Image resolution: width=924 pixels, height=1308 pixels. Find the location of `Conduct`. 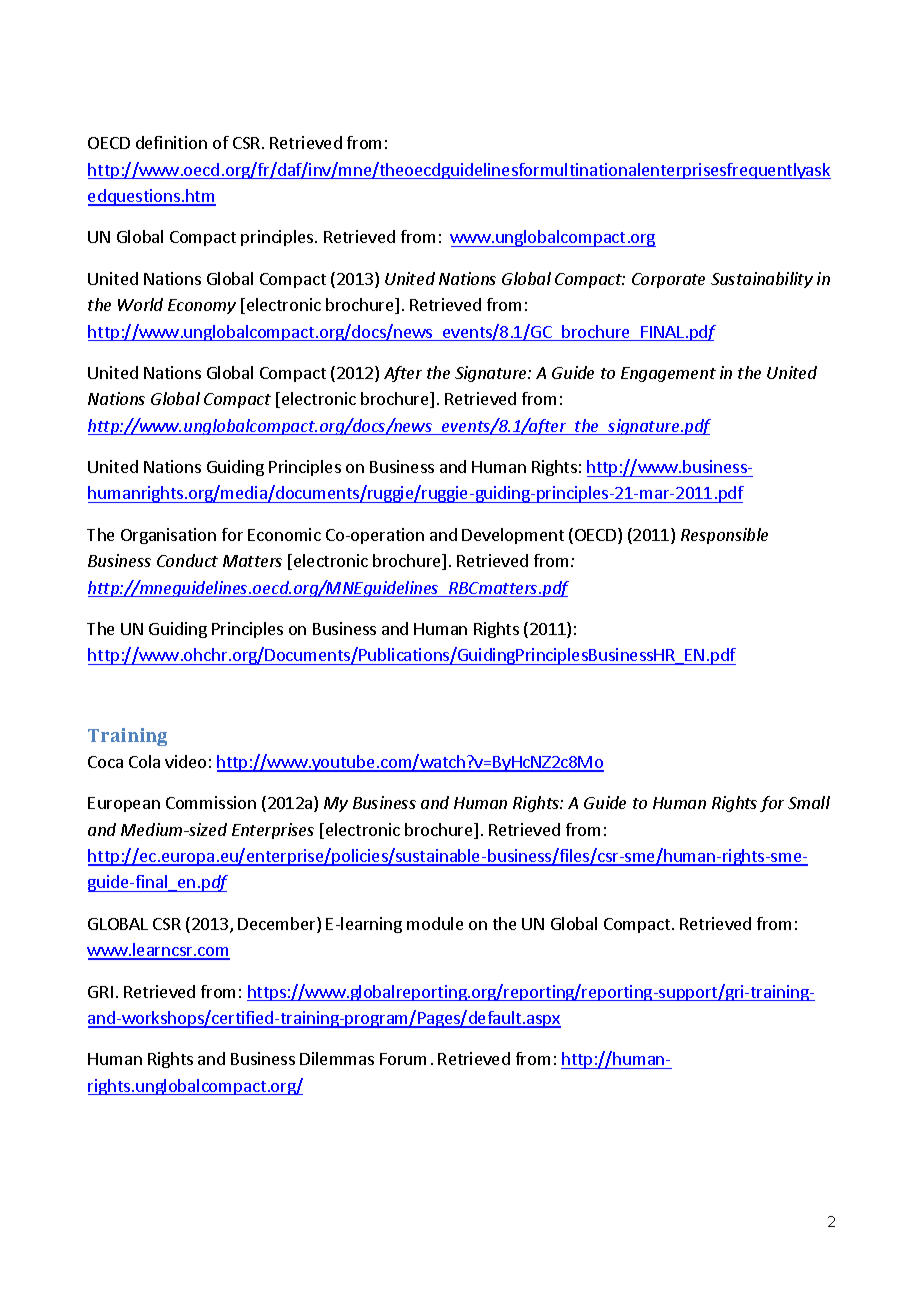

Conduct is located at coordinates (187, 560).
